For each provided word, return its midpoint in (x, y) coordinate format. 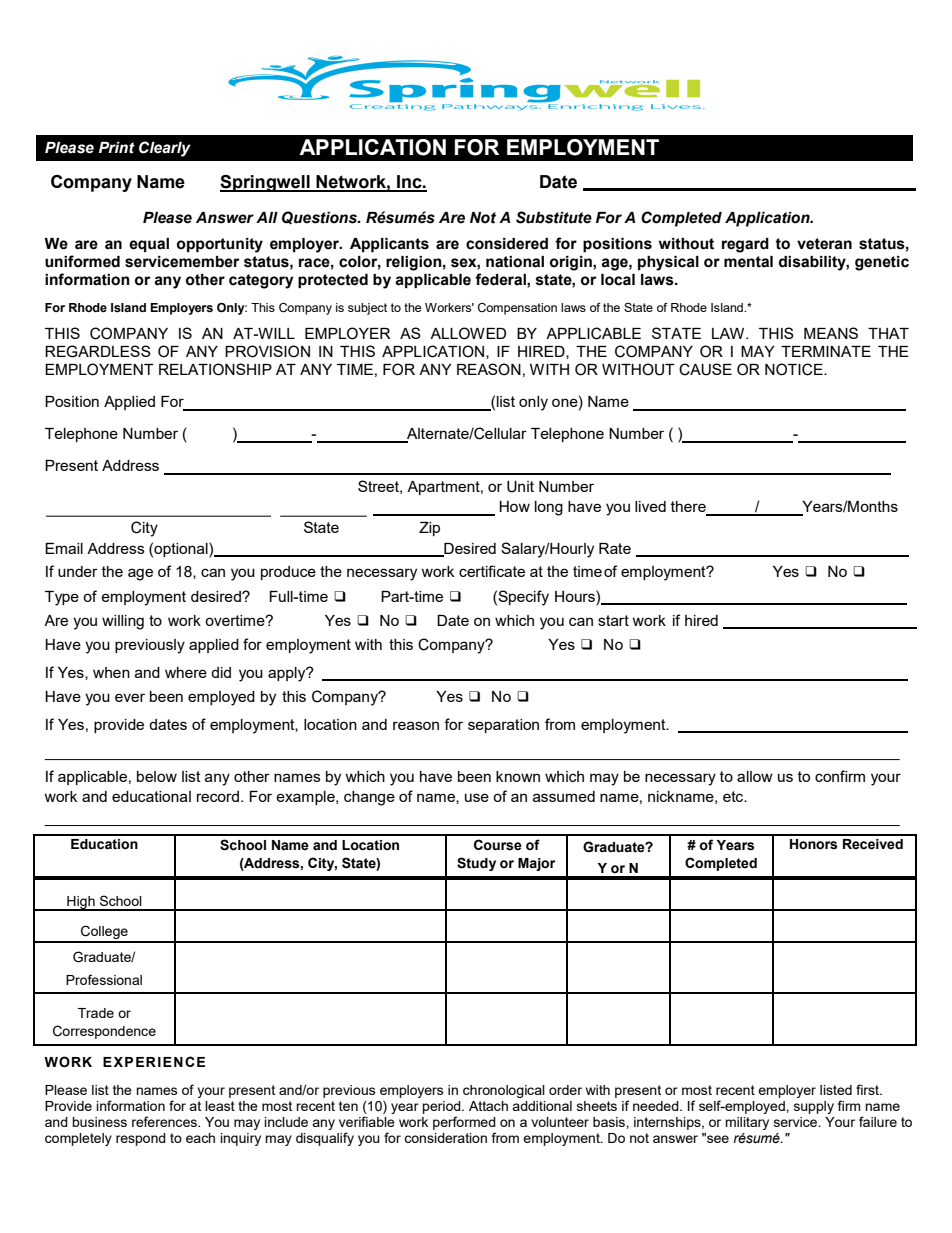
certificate (492, 571)
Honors (813, 844)
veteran (824, 244)
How (514, 506)
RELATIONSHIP (215, 369)
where (186, 672)
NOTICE (795, 369)
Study (476, 864)
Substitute (554, 217)
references (165, 1121)
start (613, 620)
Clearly (165, 149)
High (81, 903)
